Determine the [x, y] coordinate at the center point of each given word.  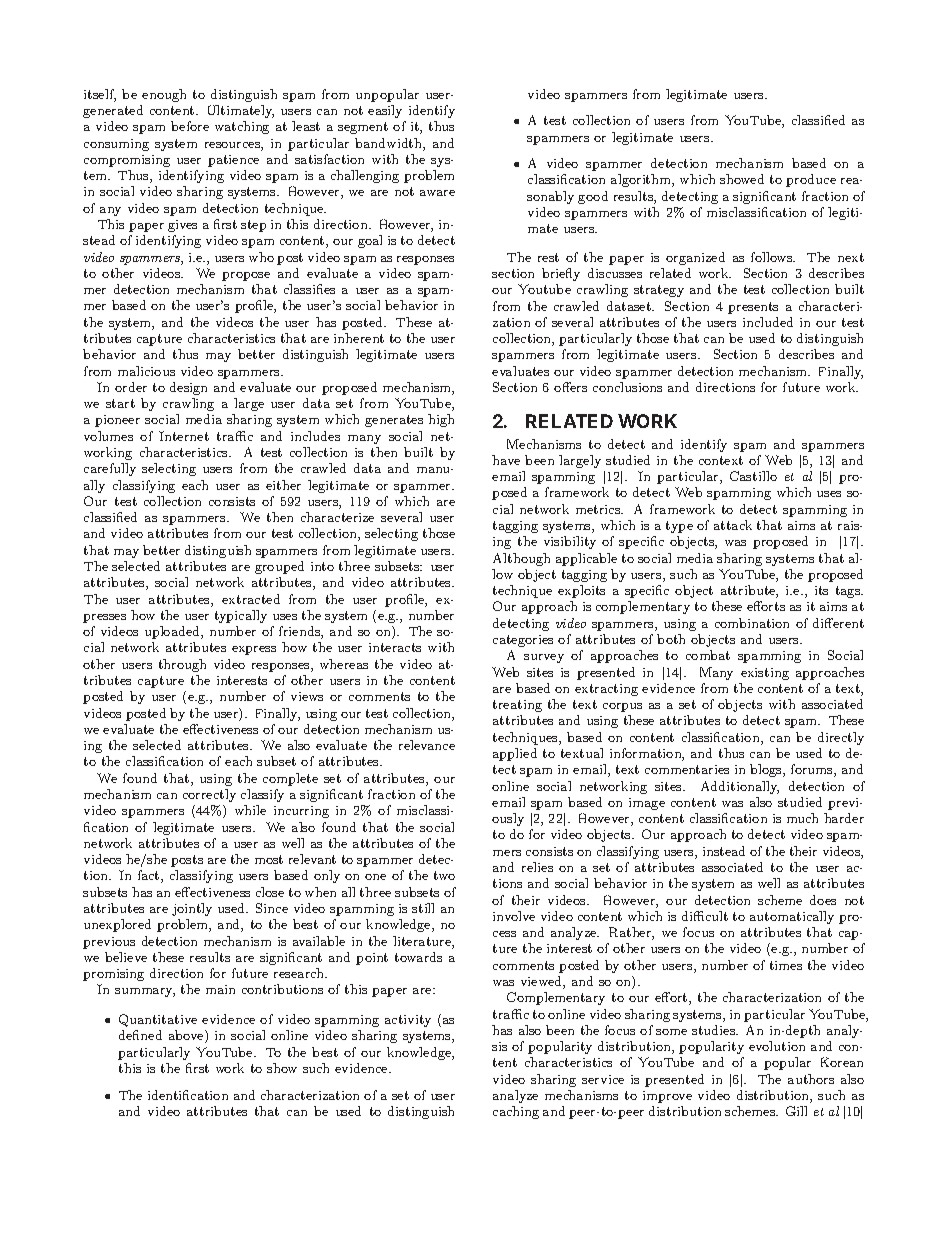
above [187, 1036]
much [802, 818]
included [768, 322]
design [188, 388]
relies [537, 867]
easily [385, 111]
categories [523, 641]
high [441, 420]
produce [811, 180]
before [190, 126]
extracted [251, 599]
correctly [209, 795]
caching [516, 1112]
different [838, 623]
